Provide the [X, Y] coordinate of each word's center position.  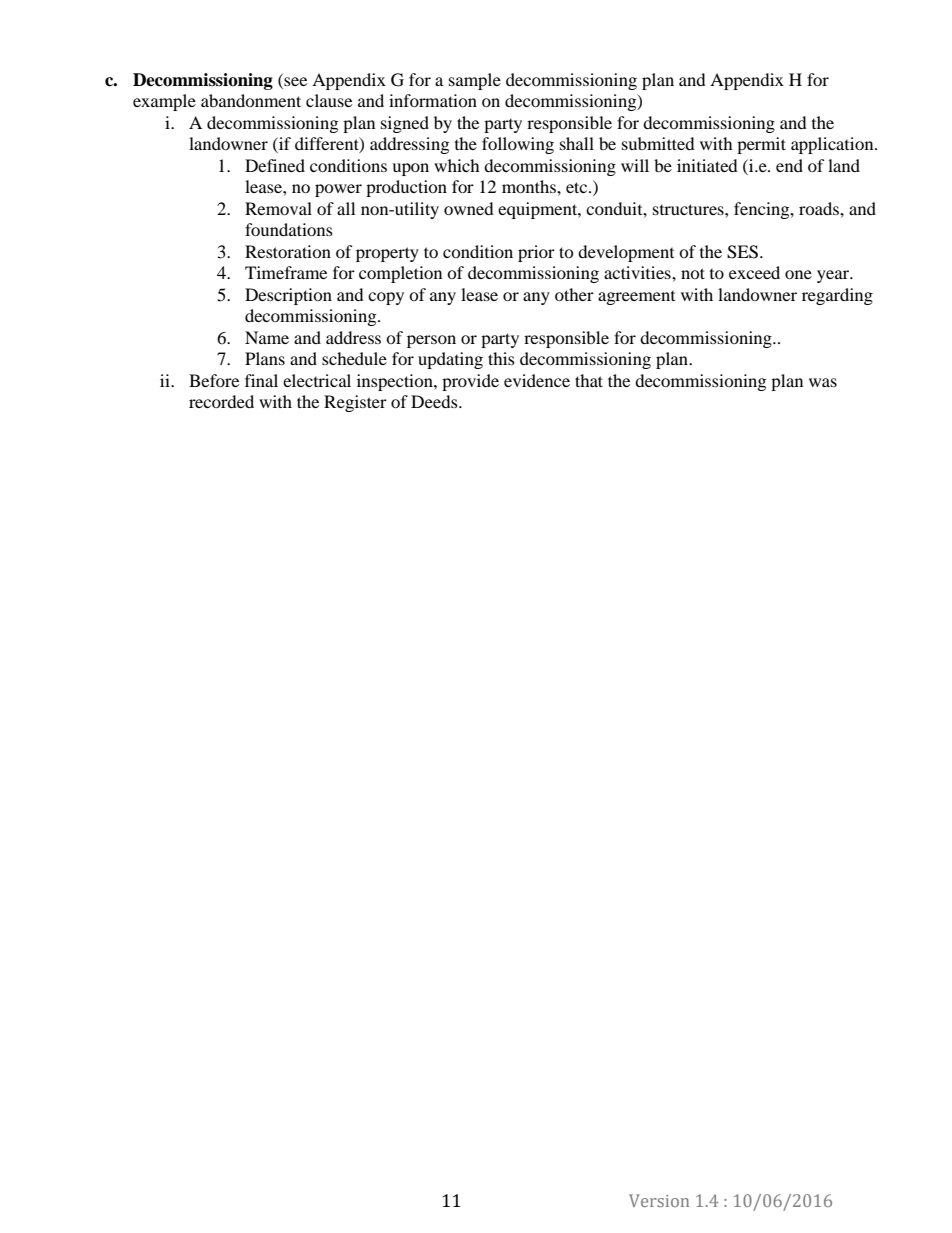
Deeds [435, 401]
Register [355, 403]
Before [214, 380]
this [501, 358]
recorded [221, 401]
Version [659, 1200]
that [589, 380]
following [518, 145]
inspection [396, 382]
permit [761, 145]
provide [470, 382]
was [823, 382]
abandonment [251, 100]
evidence [537, 380]
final [261, 380]
